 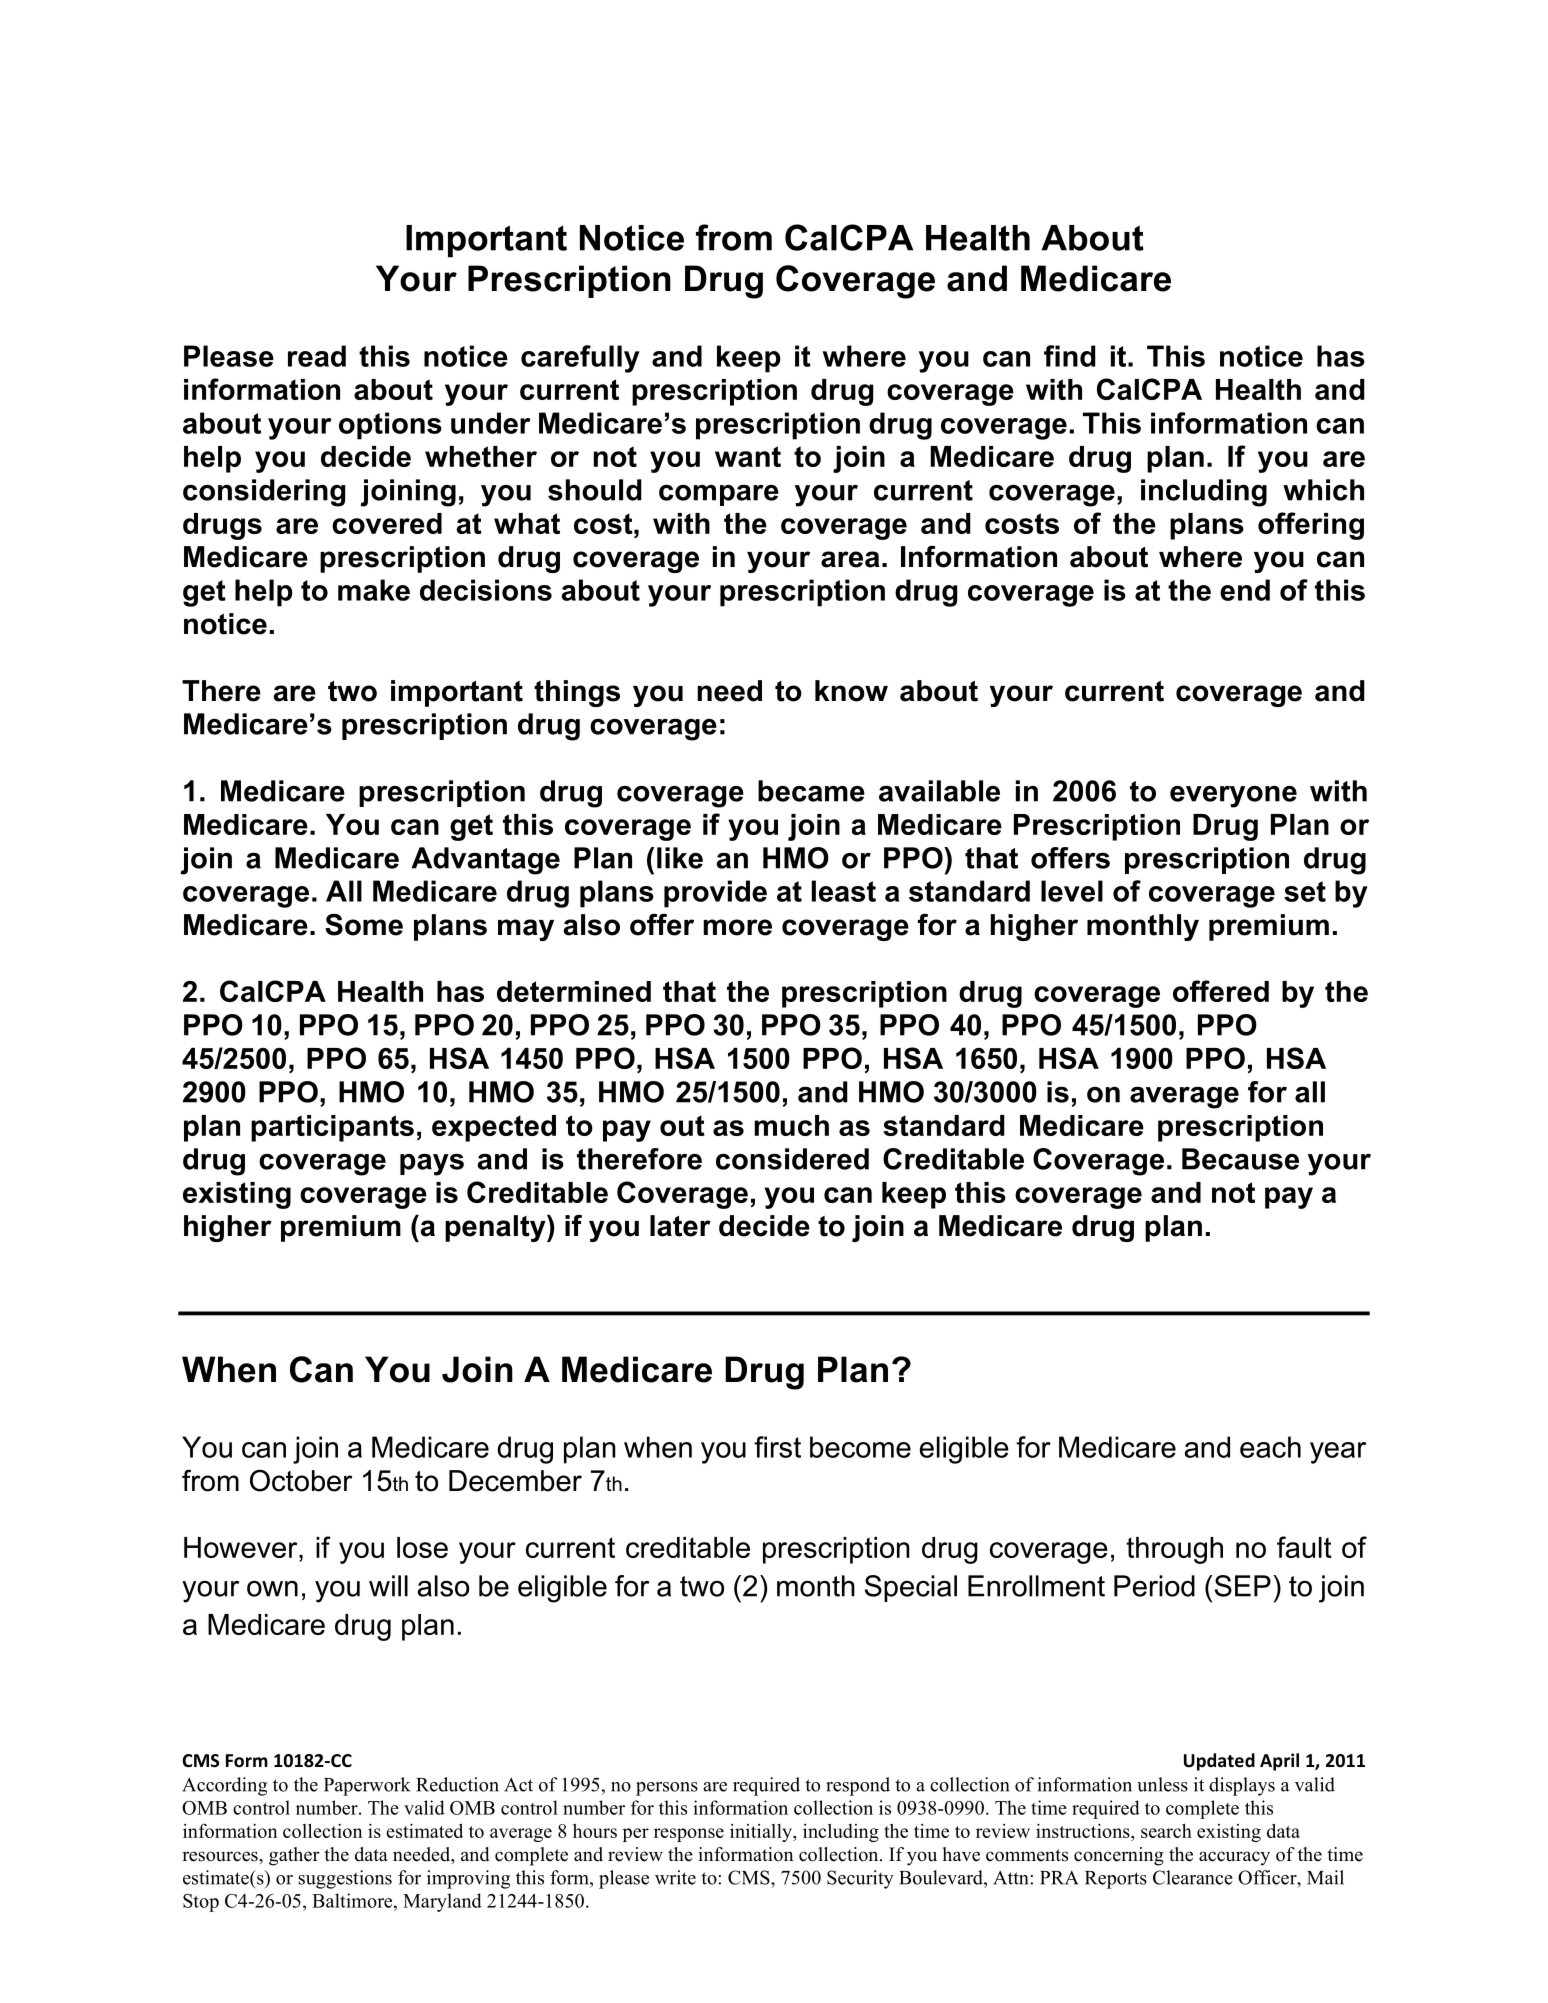 I want to click on Special, so click(x=911, y=1588).
